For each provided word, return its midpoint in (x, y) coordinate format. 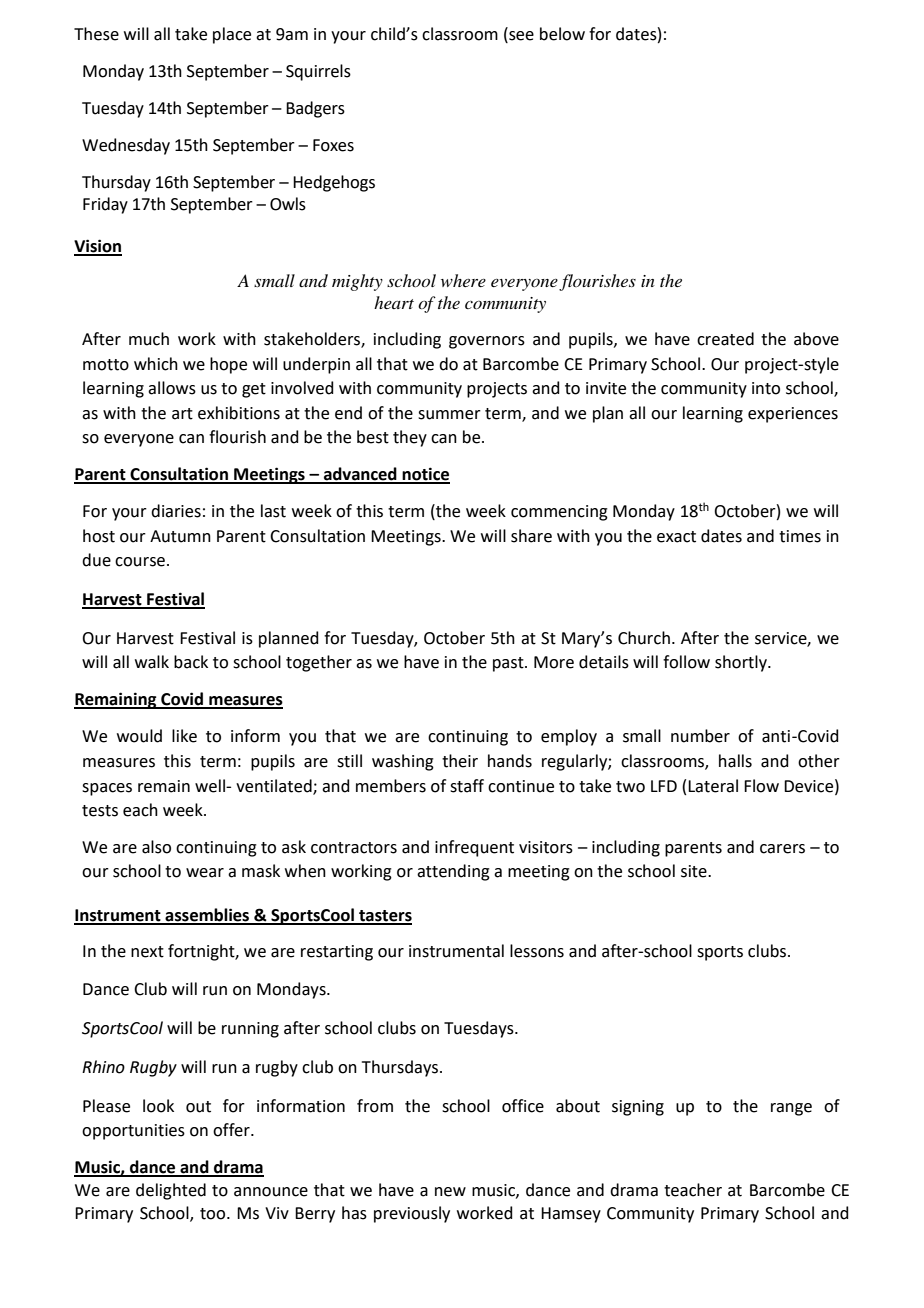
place (232, 35)
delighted (171, 1191)
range (791, 1109)
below (562, 34)
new (450, 1192)
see (520, 34)
